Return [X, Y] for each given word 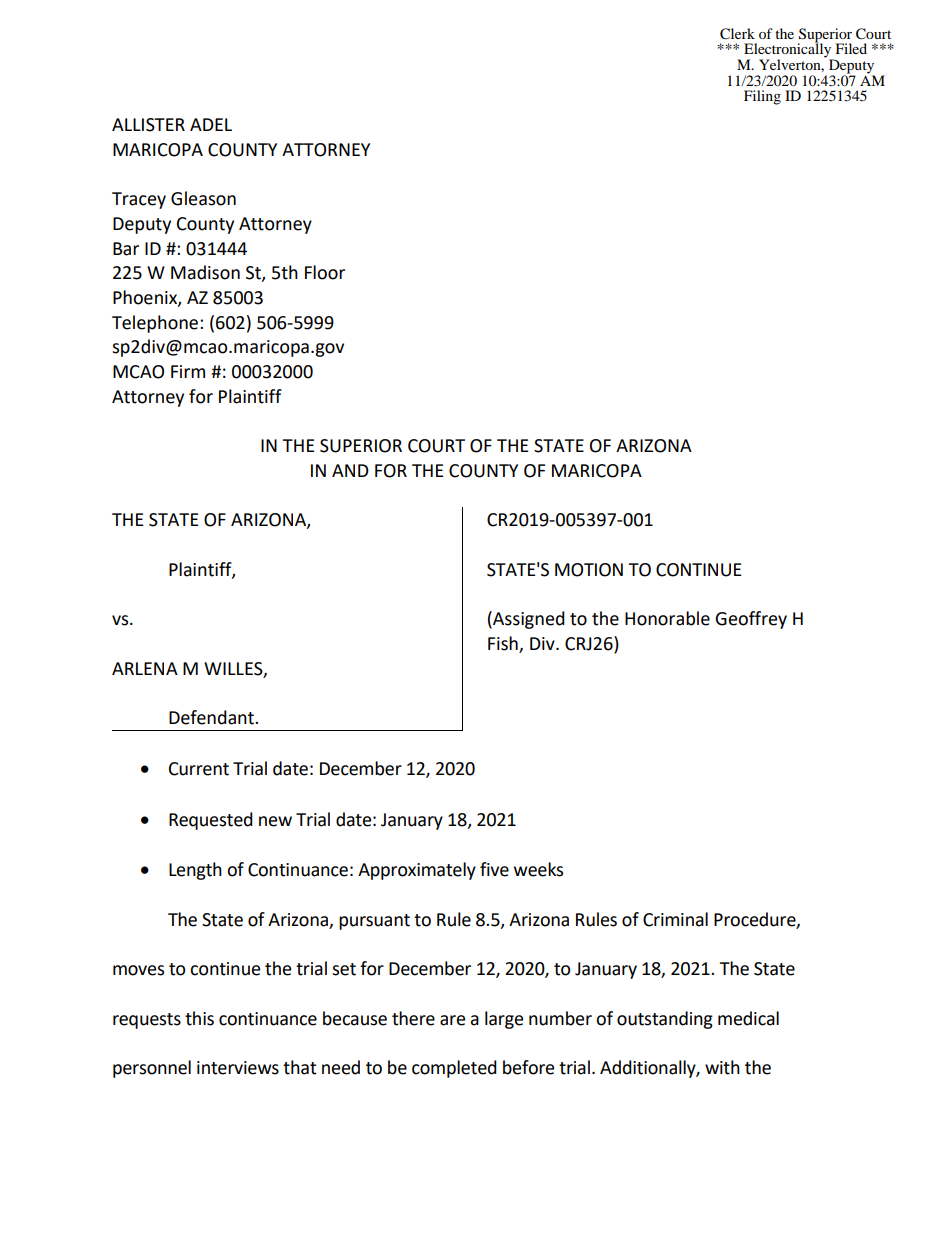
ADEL [211, 124]
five [494, 869]
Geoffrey [751, 620]
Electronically [789, 50]
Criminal [675, 919]
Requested [211, 821]
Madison [205, 272]
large [504, 1020]
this [199, 1018]
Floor [325, 272]
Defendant [212, 717]
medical [748, 1018]
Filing [762, 97]
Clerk [737, 34]
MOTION [589, 570]
